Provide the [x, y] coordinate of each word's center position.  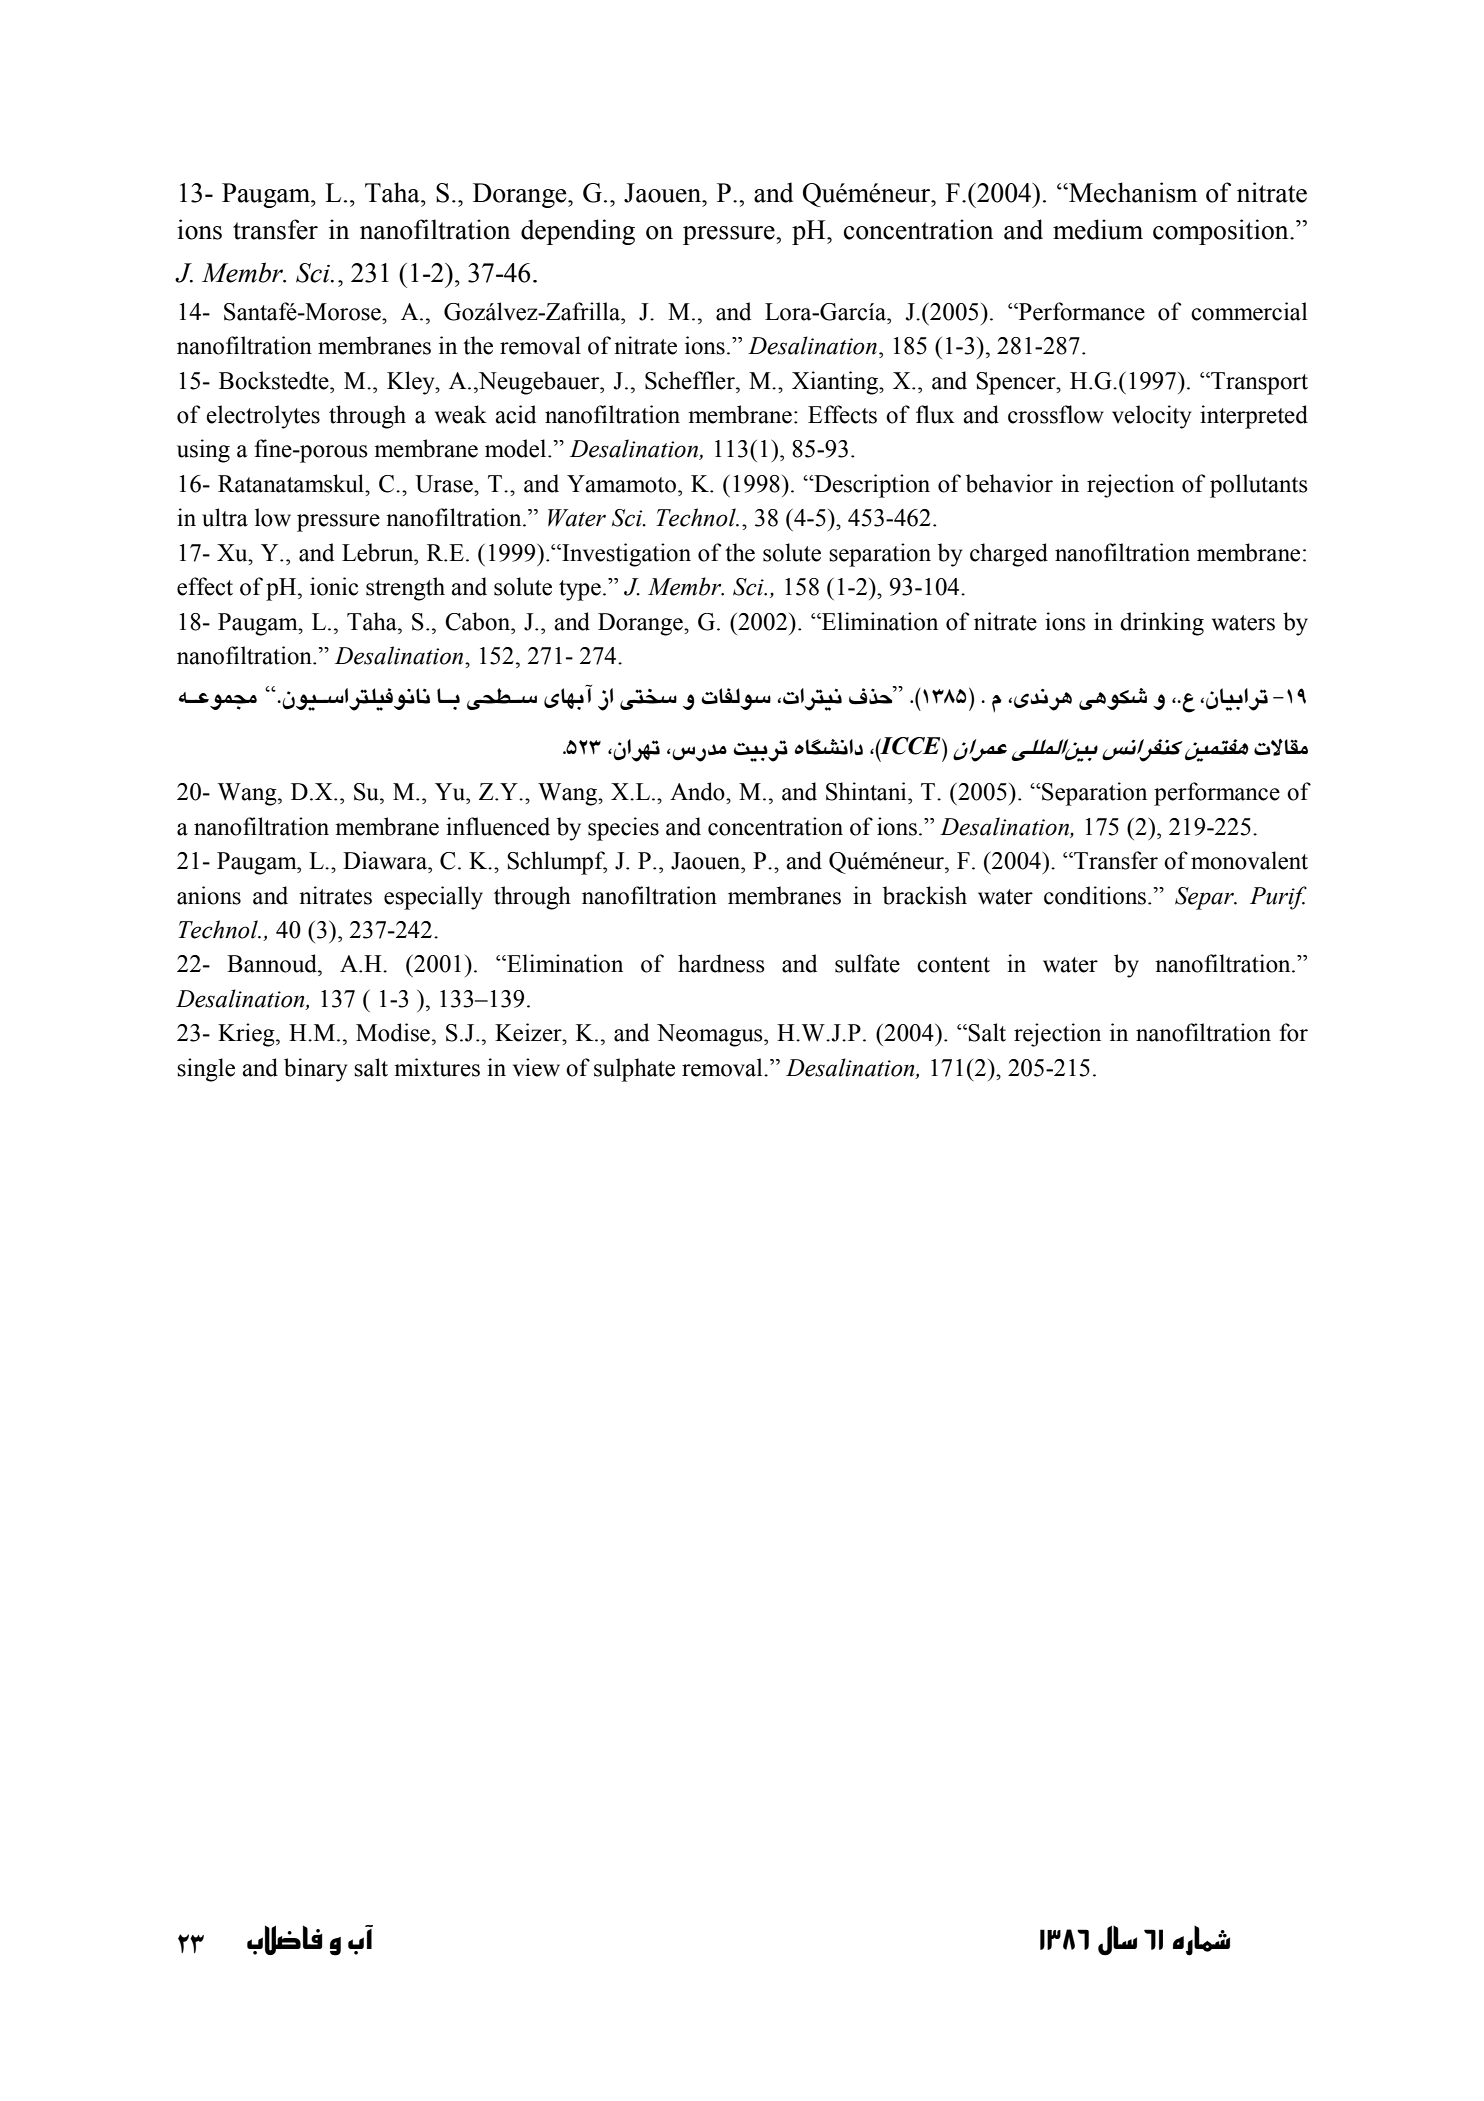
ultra [225, 517]
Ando [698, 791]
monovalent [1249, 860]
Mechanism [1132, 192]
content [953, 965]
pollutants [1259, 486]
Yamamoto [621, 484]
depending [578, 232]
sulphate [634, 1070]
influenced [498, 826]
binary [315, 1070]
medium [1098, 229]
